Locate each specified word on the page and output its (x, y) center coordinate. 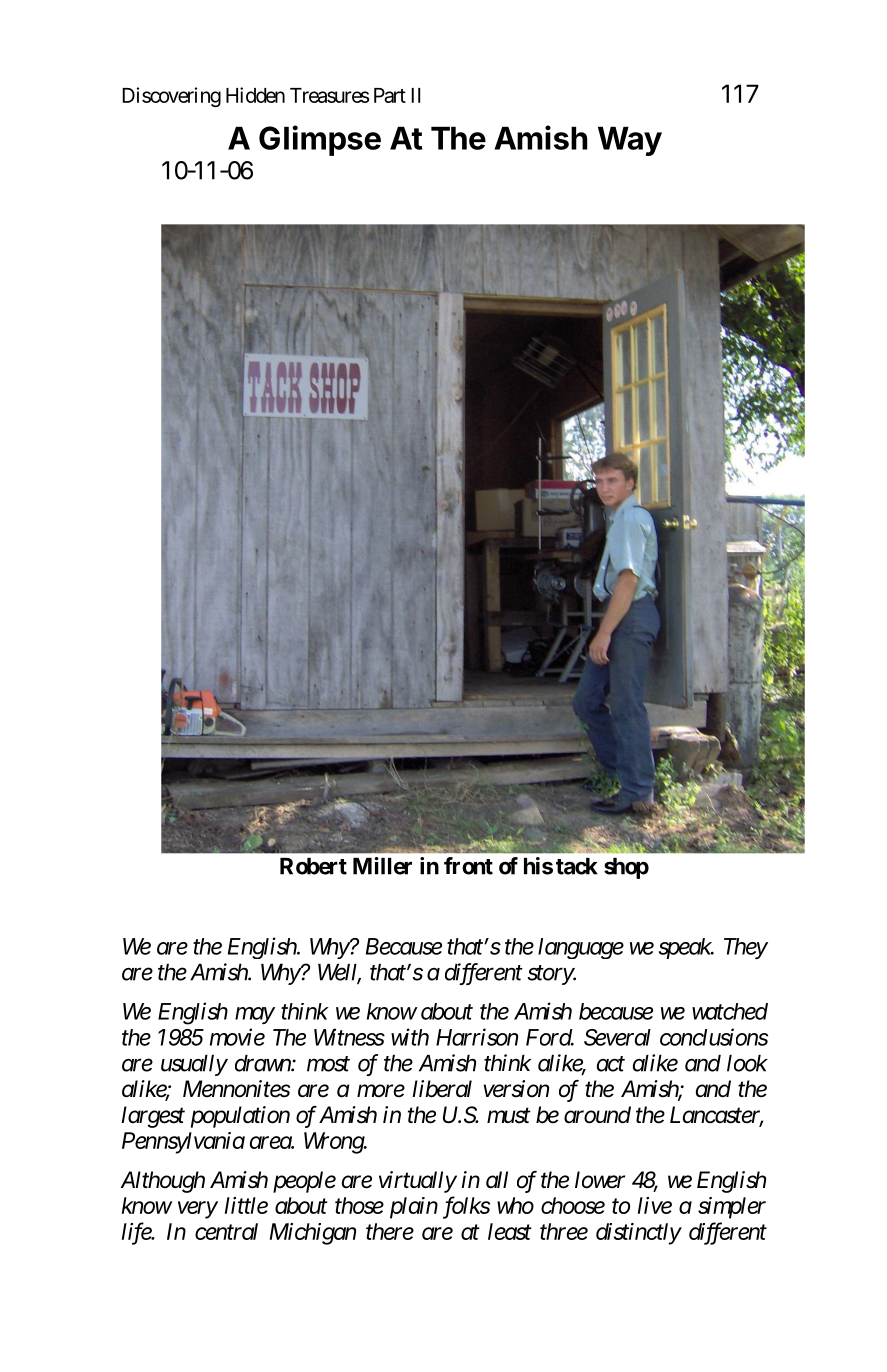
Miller (382, 866)
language (581, 948)
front (468, 866)
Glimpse (320, 140)
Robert (313, 866)
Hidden (255, 95)
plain (414, 1208)
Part (390, 95)
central (226, 1231)
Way (630, 141)
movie (237, 1037)
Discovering (171, 97)
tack (577, 866)
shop (626, 868)
